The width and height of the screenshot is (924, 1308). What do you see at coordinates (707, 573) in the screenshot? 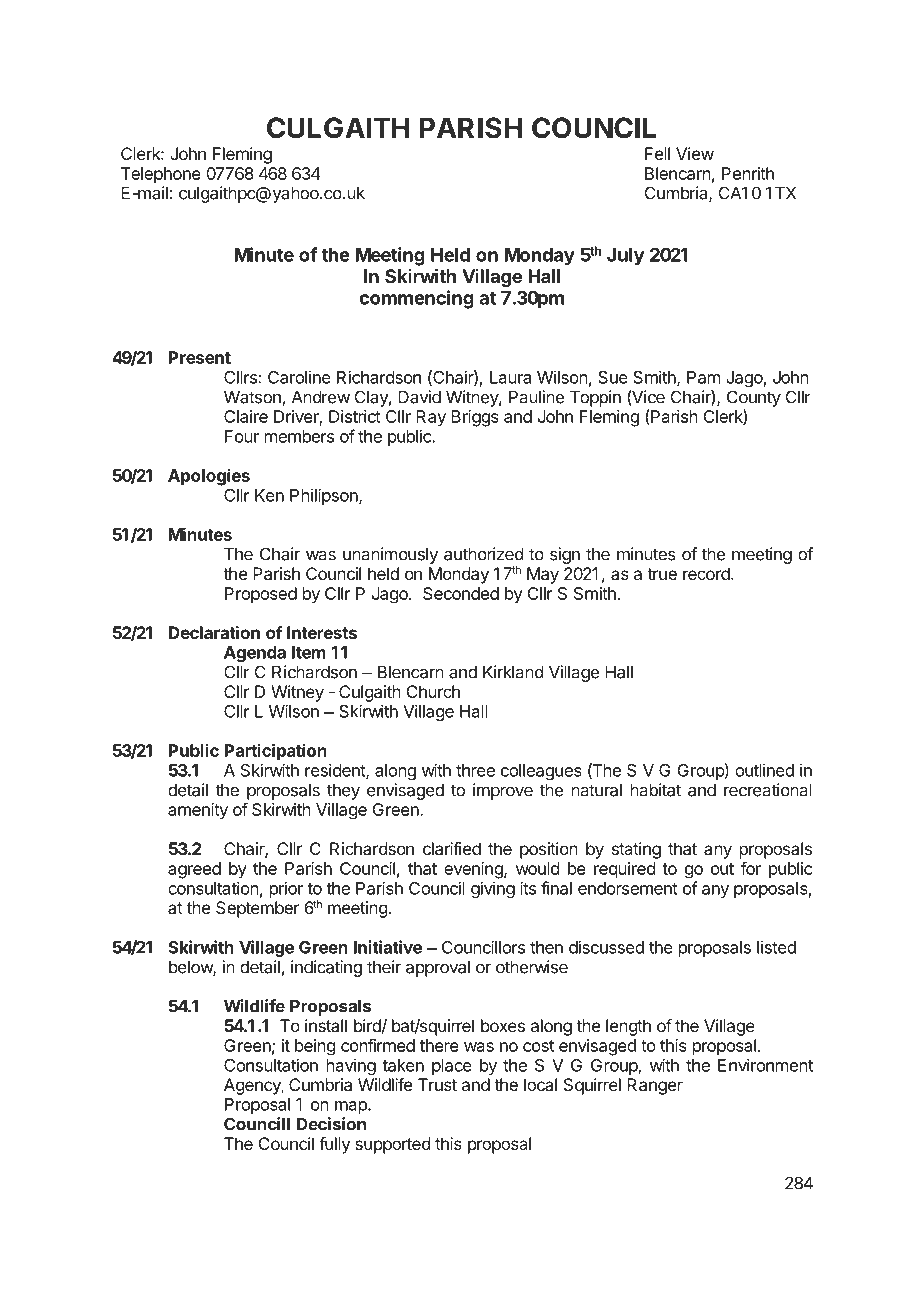
I see `record` at bounding box center [707, 573].
